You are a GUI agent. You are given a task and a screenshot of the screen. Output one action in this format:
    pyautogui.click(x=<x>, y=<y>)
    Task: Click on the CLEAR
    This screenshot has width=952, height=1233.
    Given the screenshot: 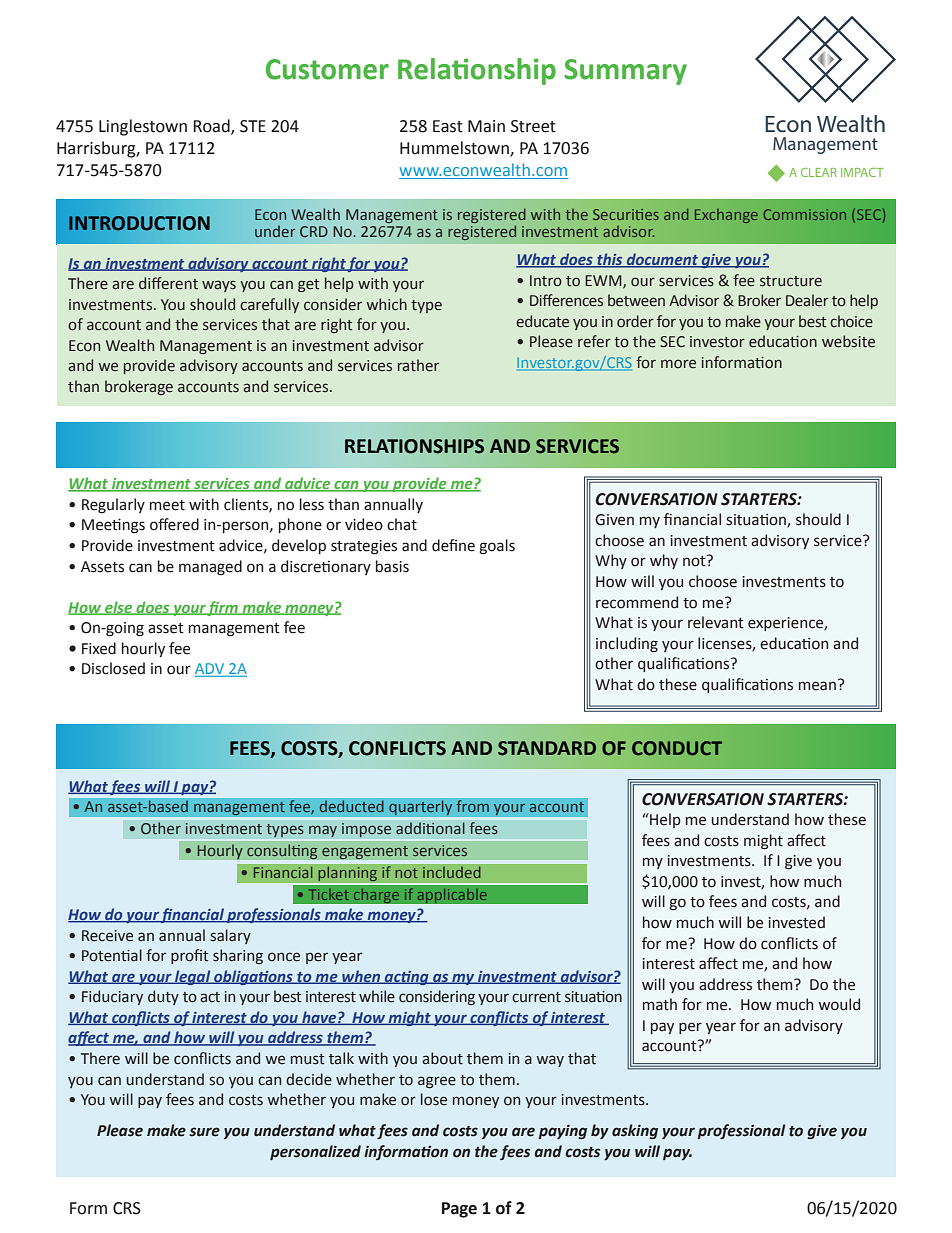 What is the action you would take?
    pyautogui.click(x=819, y=172)
